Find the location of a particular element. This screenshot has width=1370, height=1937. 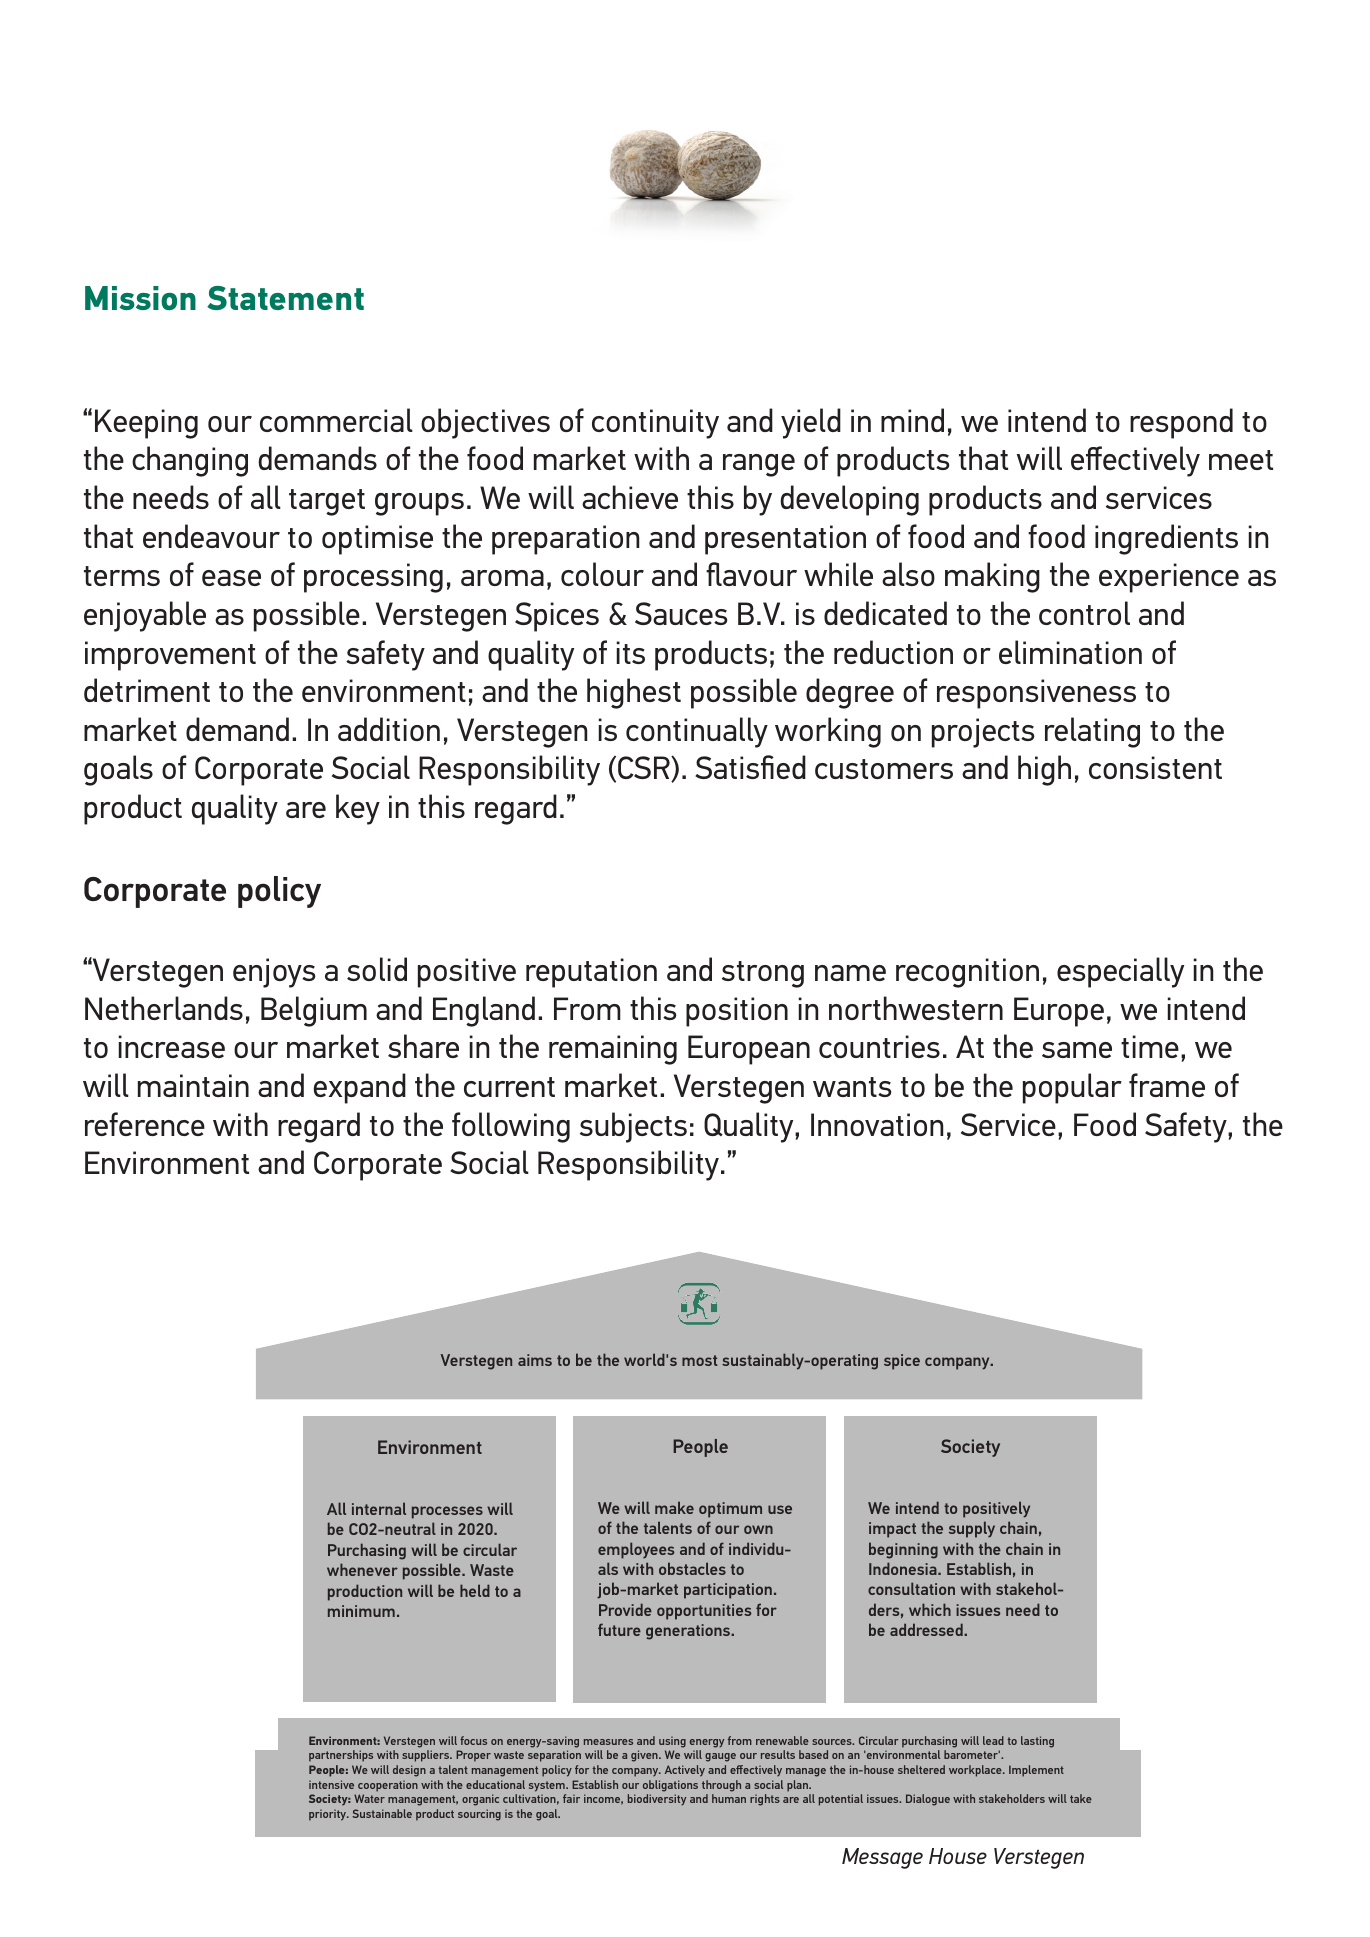

biodiversity is located at coordinates (657, 1800).
